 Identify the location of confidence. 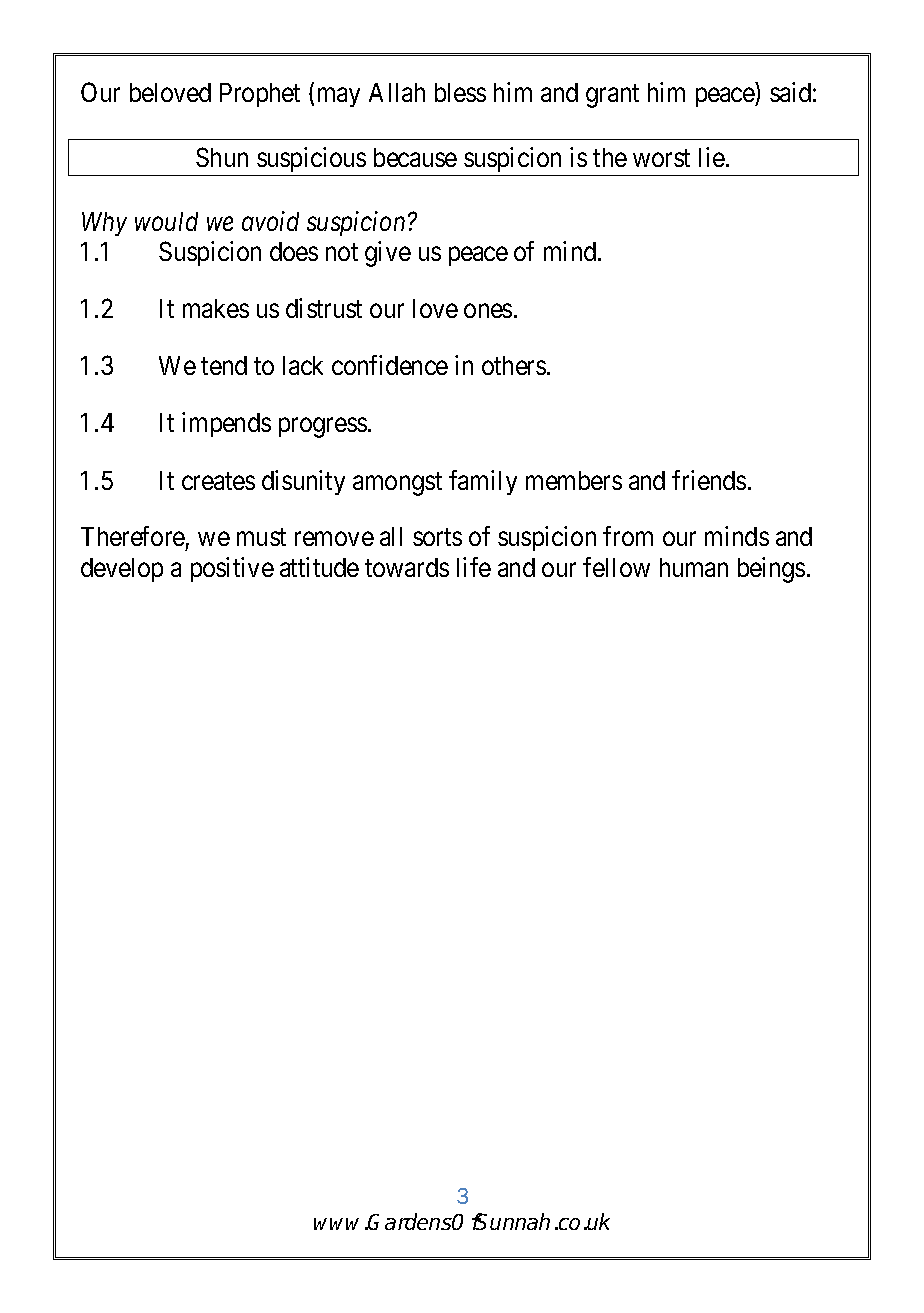
(390, 365).
